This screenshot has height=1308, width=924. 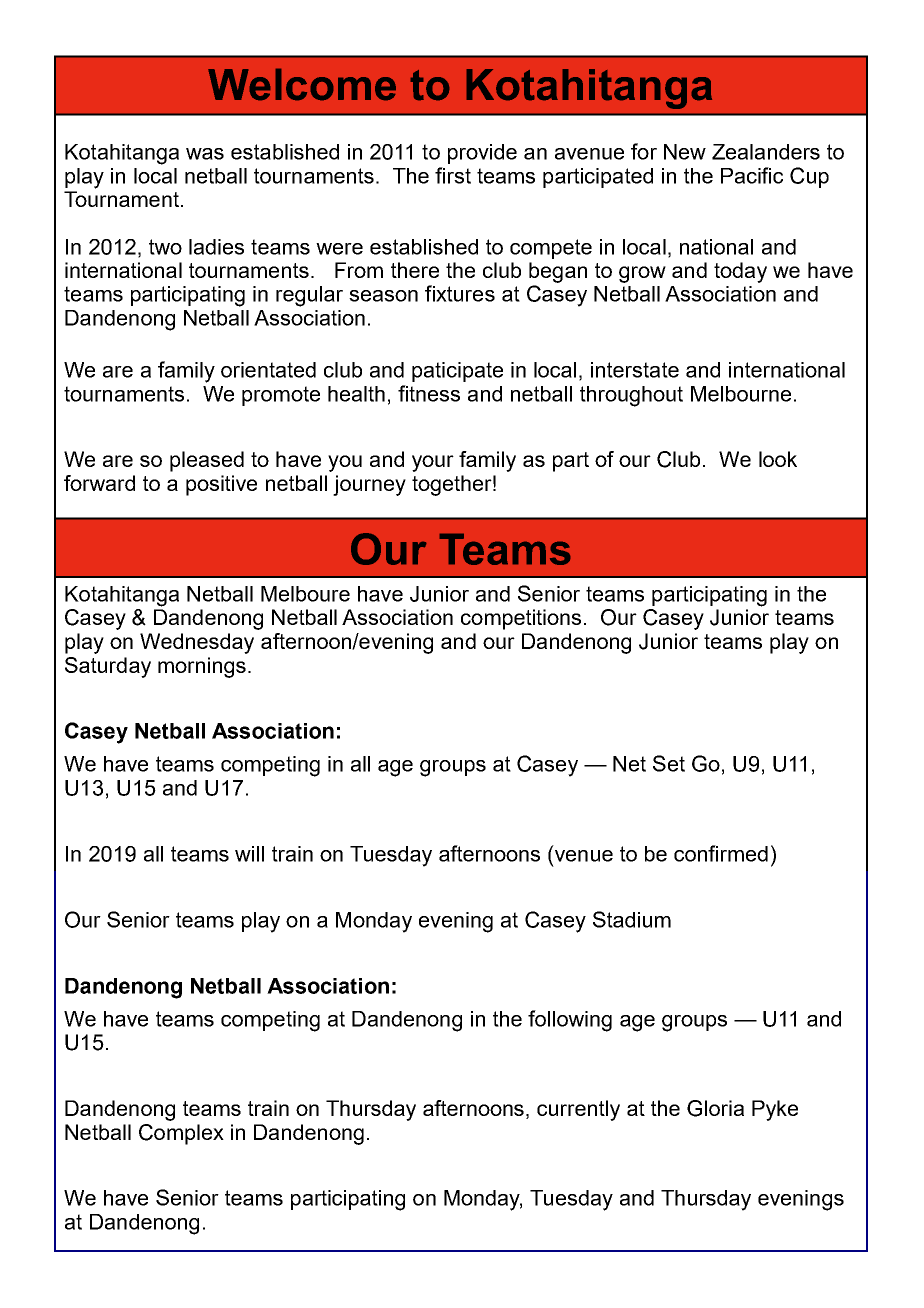 What do you see at coordinates (778, 459) in the screenshot?
I see `look` at bounding box center [778, 459].
